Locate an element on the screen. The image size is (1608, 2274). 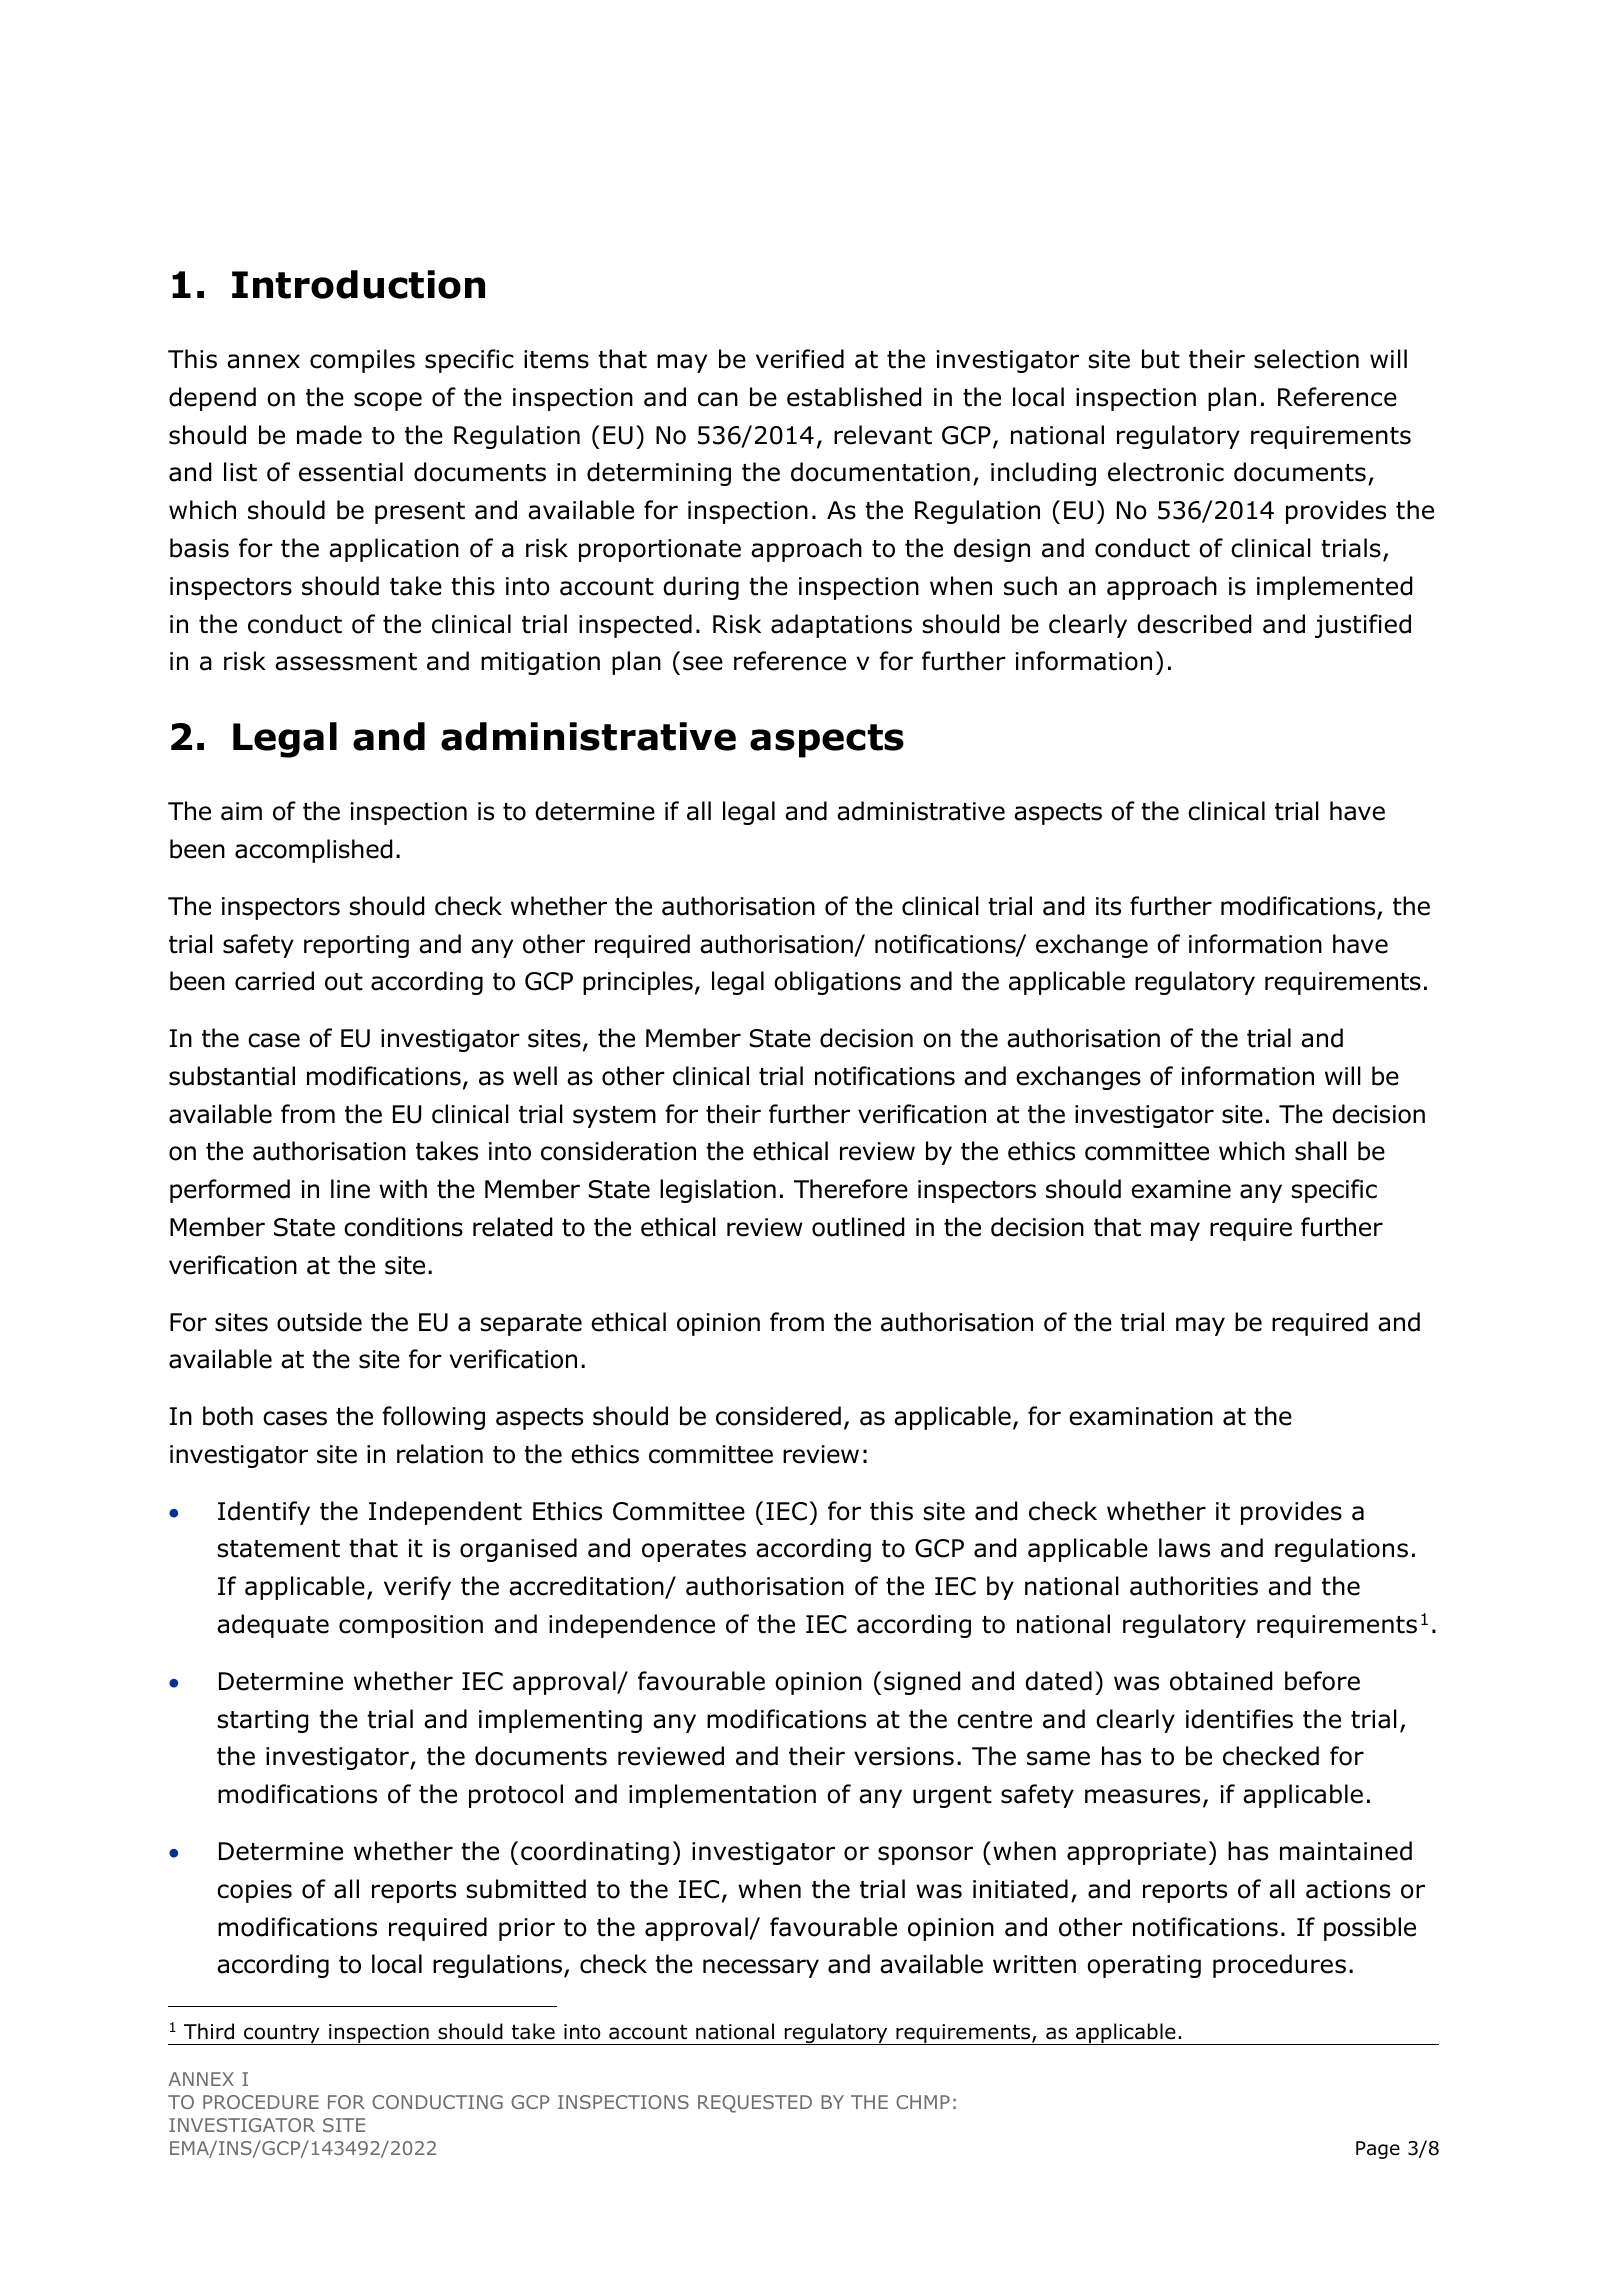
verified is located at coordinates (800, 359).
